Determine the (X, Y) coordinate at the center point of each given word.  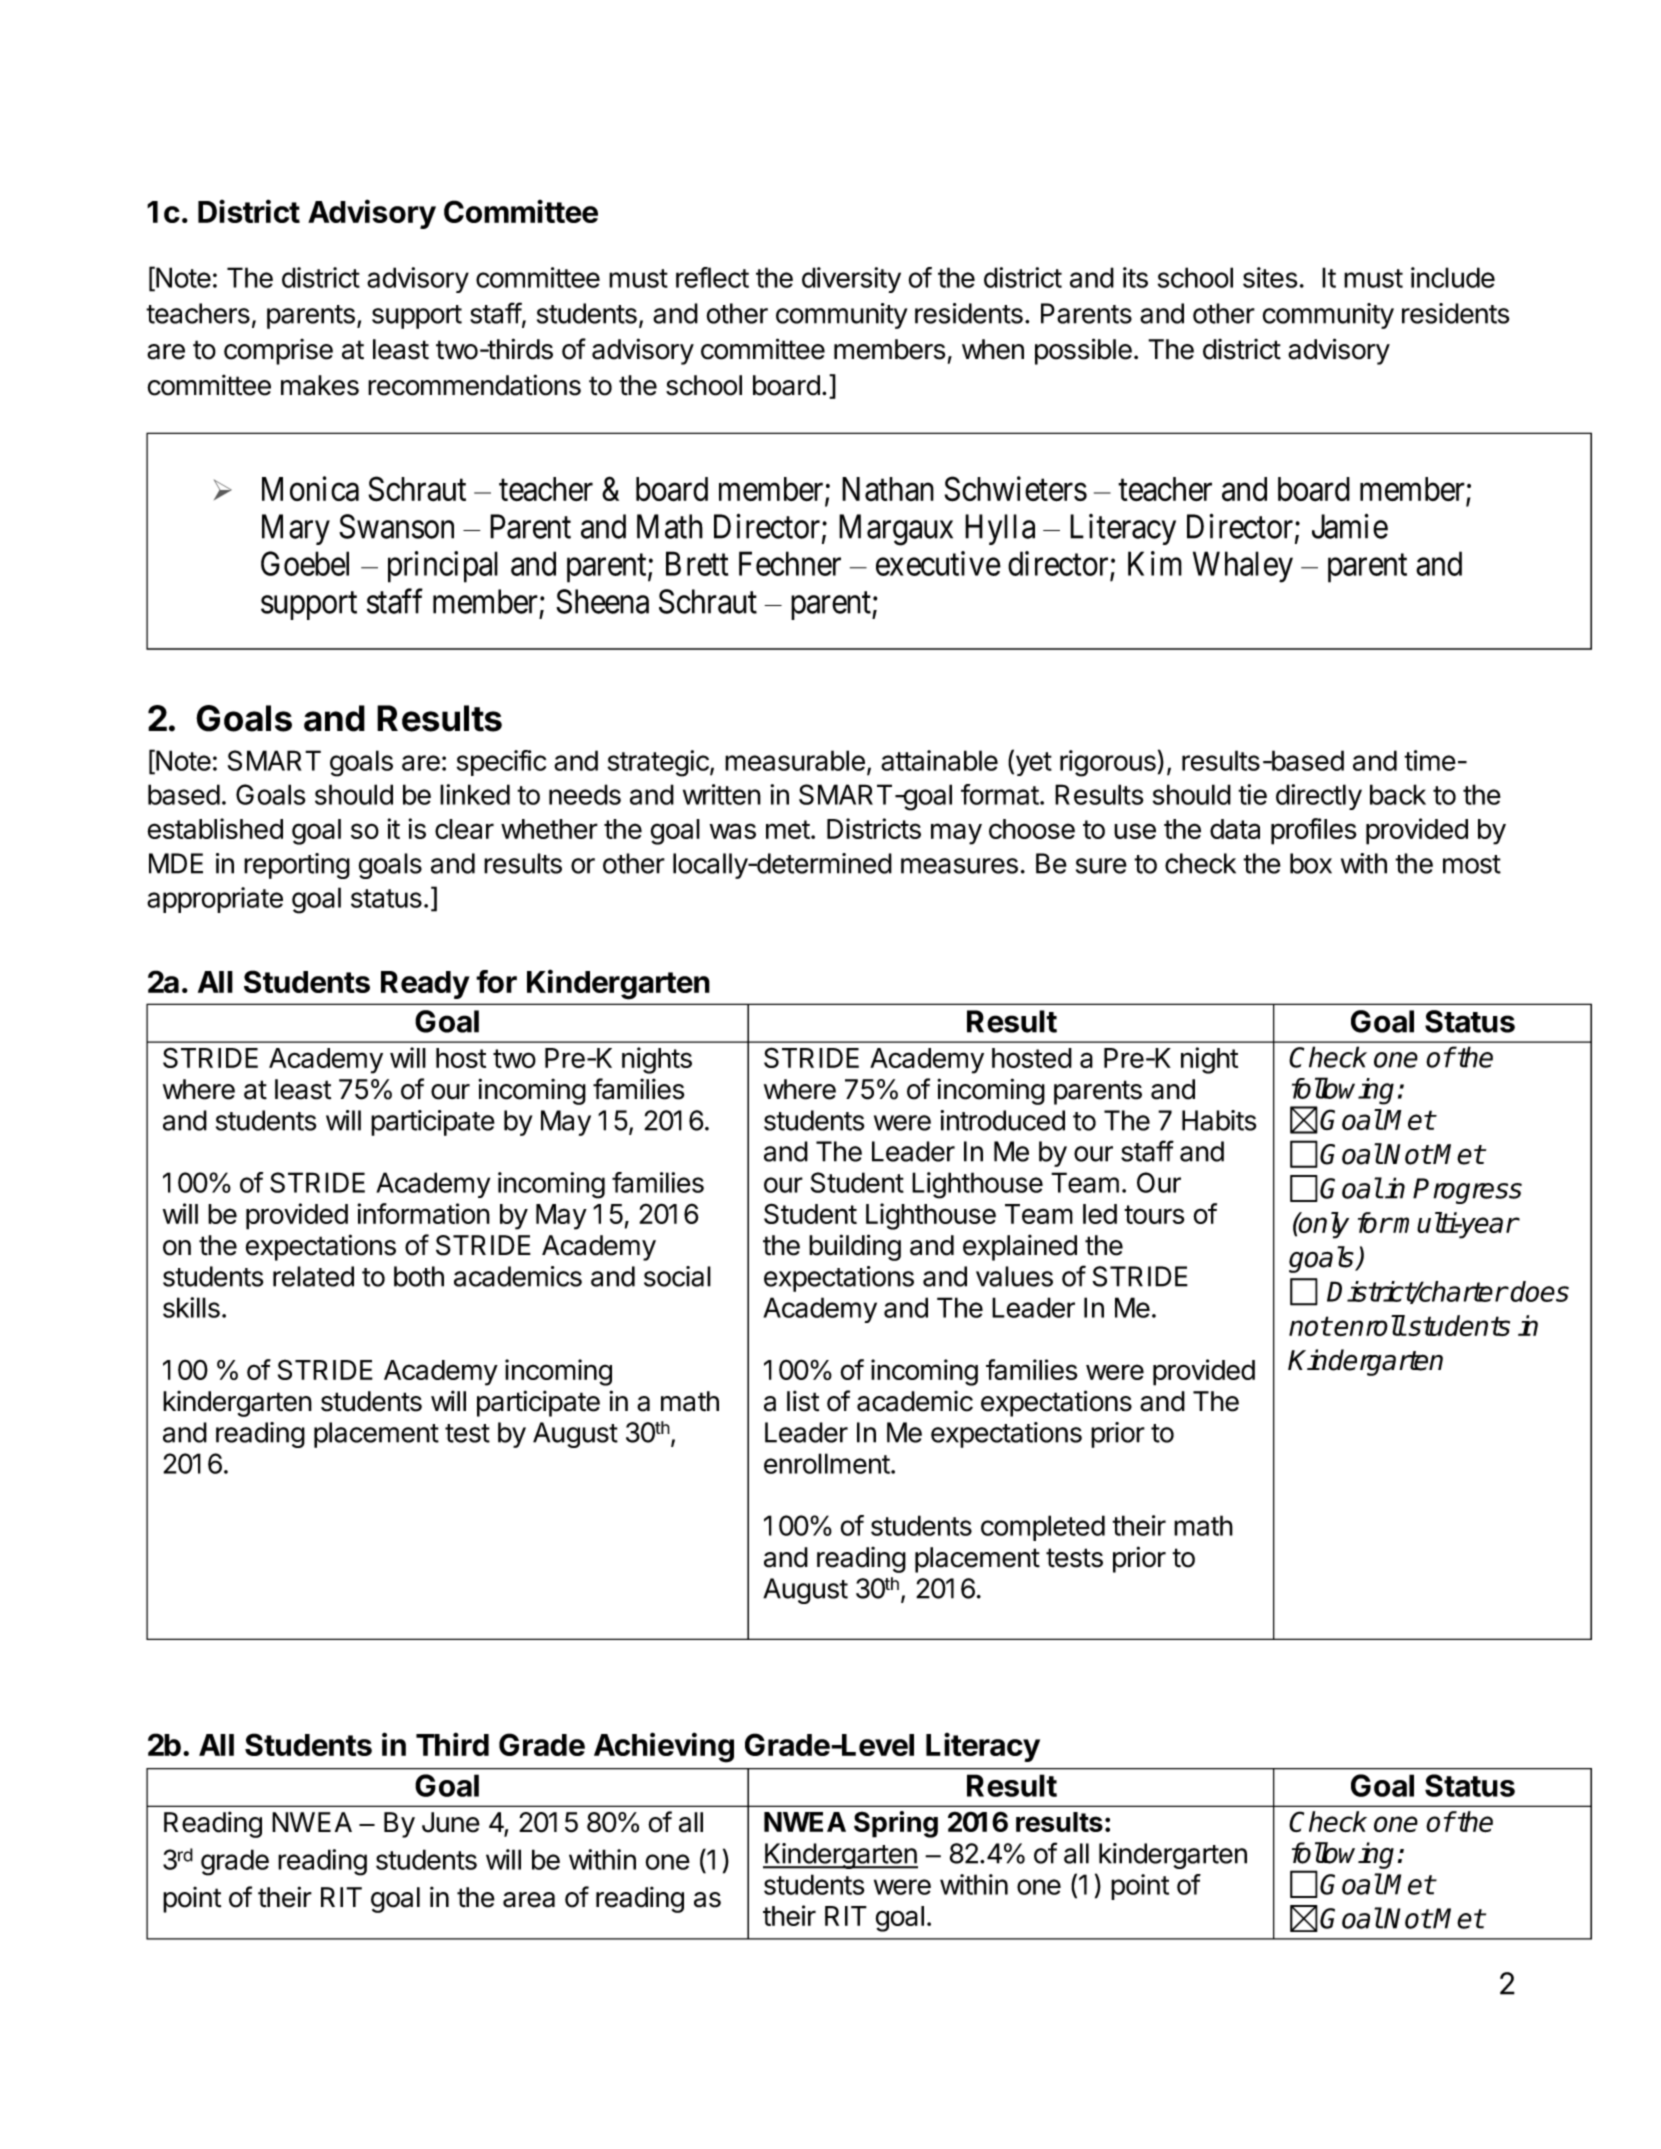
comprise (278, 352)
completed (1043, 1528)
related (313, 1276)
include (1453, 277)
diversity (851, 280)
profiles (1314, 831)
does (1539, 1291)
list (803, 1401)
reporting (297, 866)
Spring (896, 1824)
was (733, 831)
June (451, 1822)
